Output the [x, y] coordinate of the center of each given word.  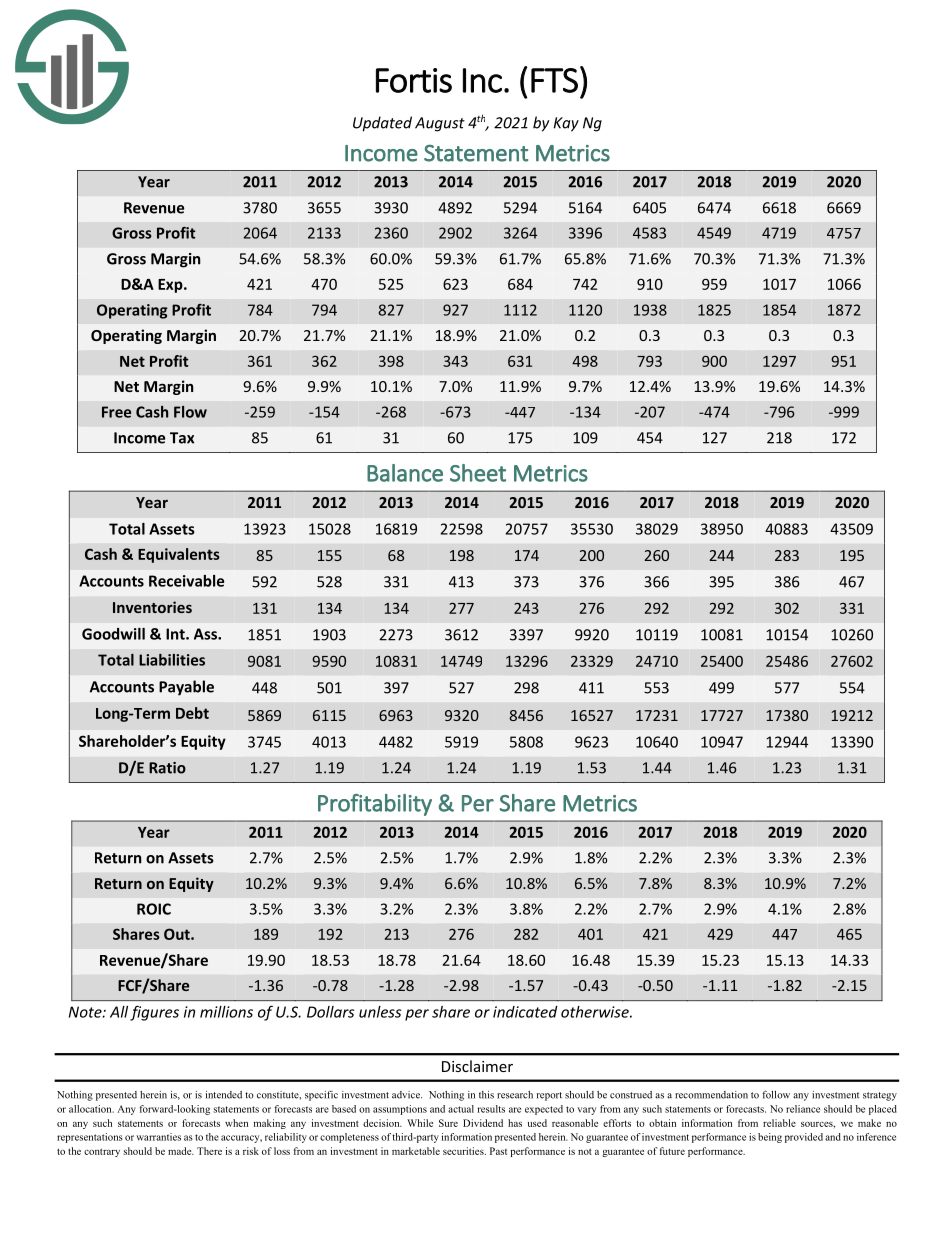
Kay [566, 124]
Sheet [478, 473]
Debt [192, 713]
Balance [405, 473]
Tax [182, 438]
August [440, 124]
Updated [382, 124]
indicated [525, 1012]
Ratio [167, 768]
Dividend [483, 1123]
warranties [158, 1137]
